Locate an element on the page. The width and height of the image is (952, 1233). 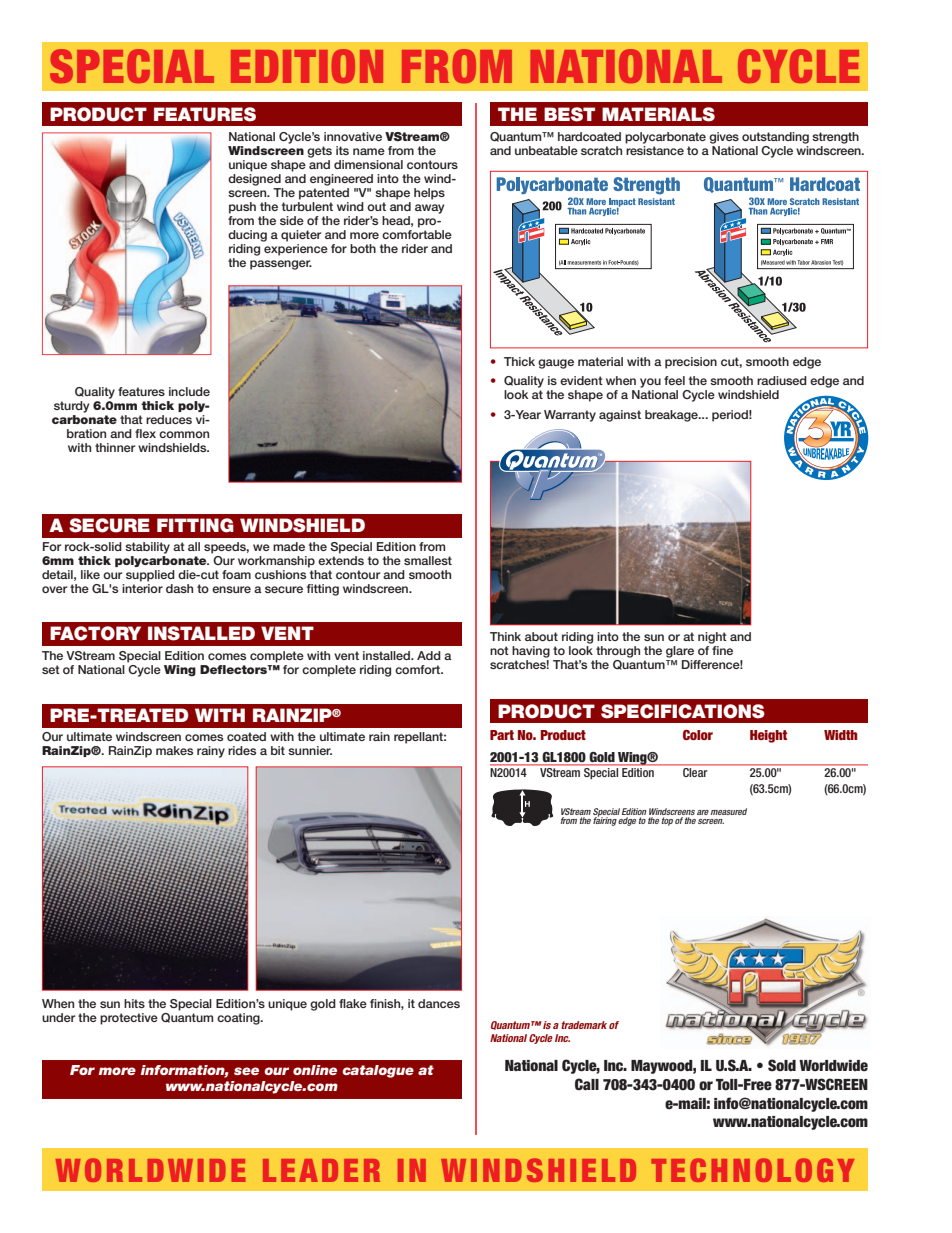
hits is located at coordinates (134, 1003).
